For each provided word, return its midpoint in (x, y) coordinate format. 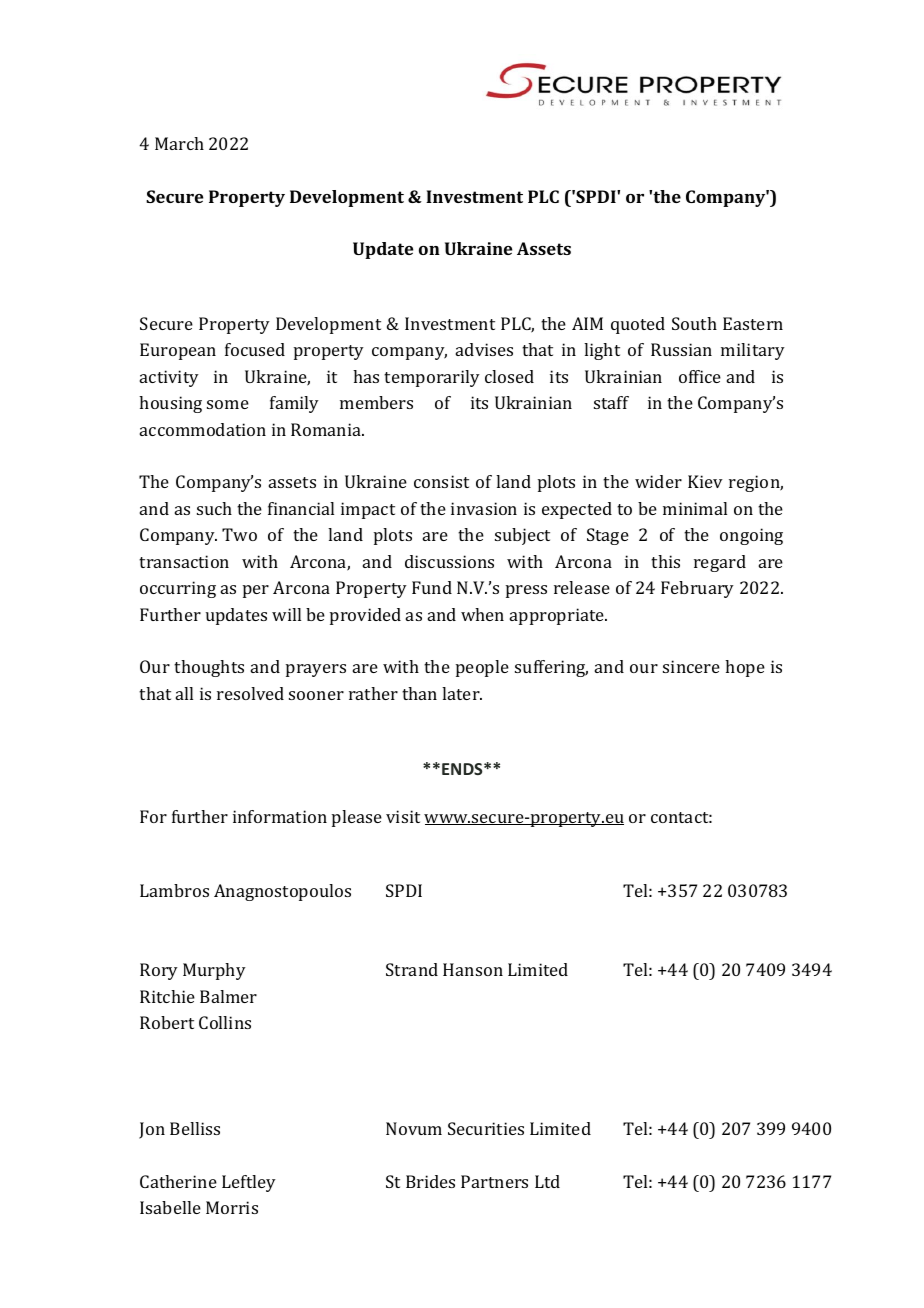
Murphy (214, 971)
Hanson (473, 969)
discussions (449, 561)
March (179, 143)
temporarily (432, 378)
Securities (486, 1128)
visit (403, 816)
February (697, 589)
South (694, 323)
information (280, 816)
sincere (691, 666)
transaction (184, 561)
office (700, 376)
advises (484, 349)
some (228, 404)
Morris (232, 1207)
